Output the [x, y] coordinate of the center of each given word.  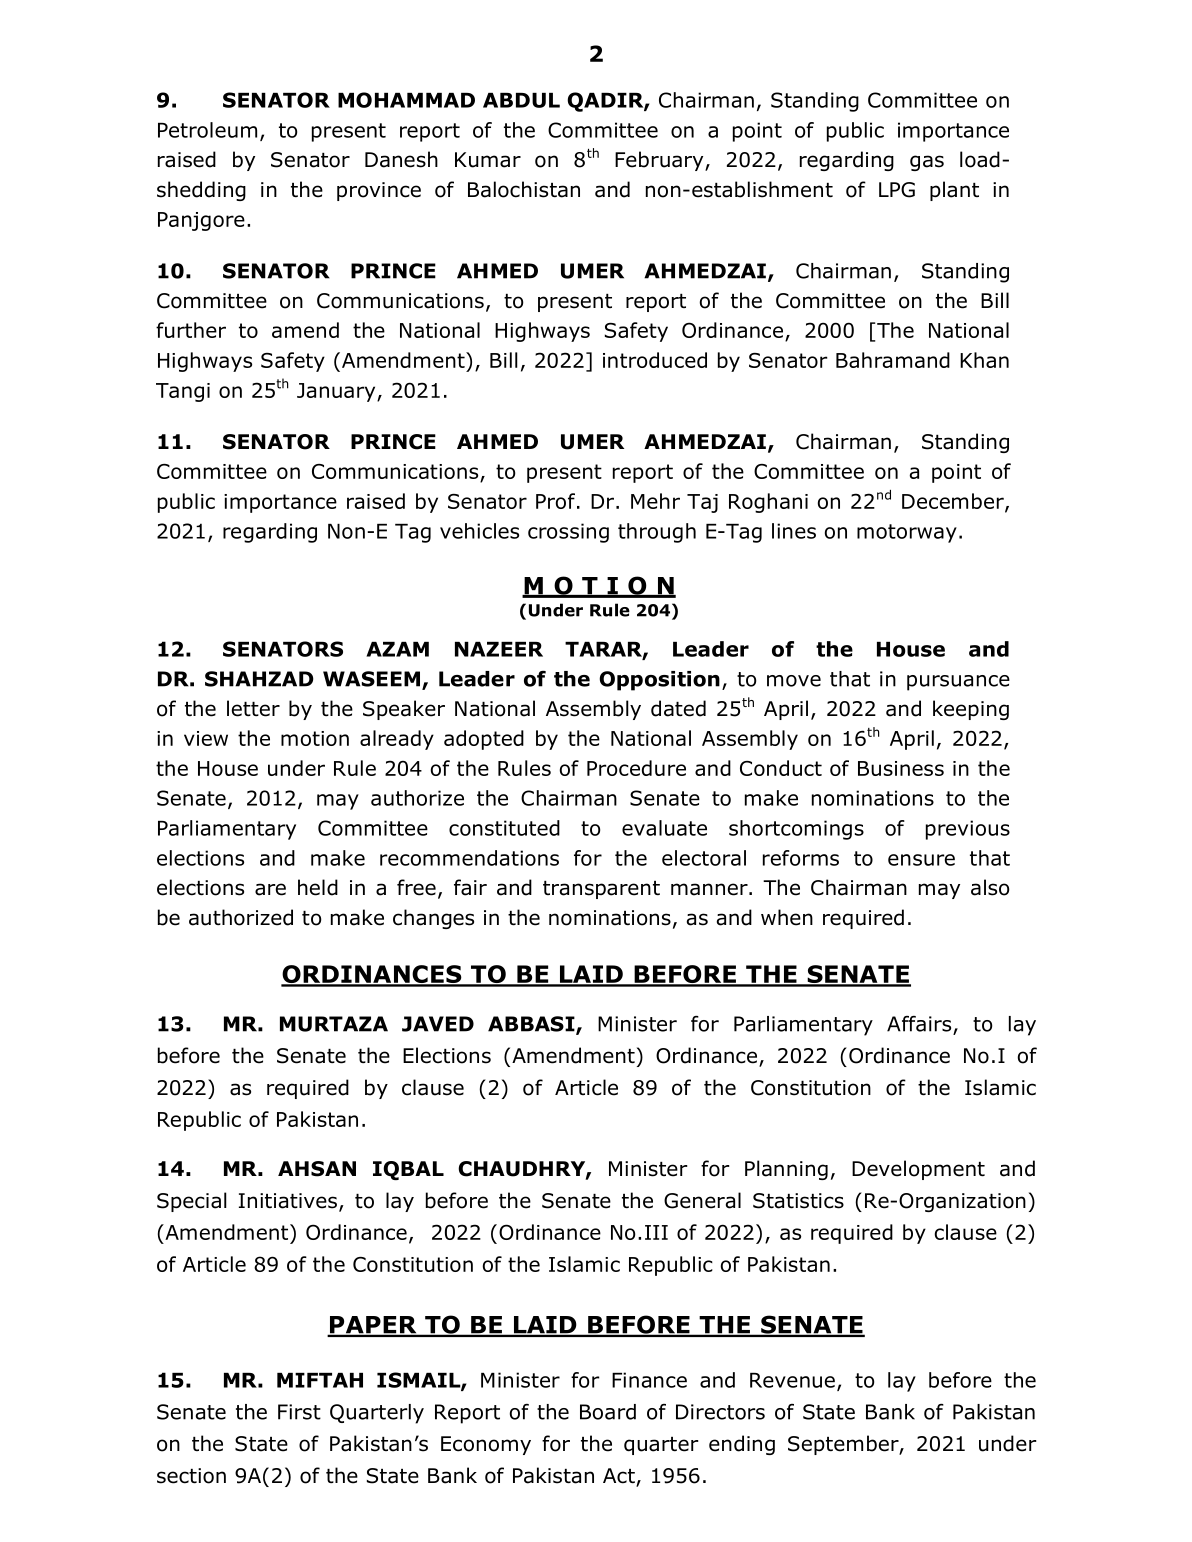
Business [901, 768]
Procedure [636, 768]
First [299, 1412]
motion [315, 738]
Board [608, 1412]
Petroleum [207, 130]
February [660, 161]
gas [927, 163]
